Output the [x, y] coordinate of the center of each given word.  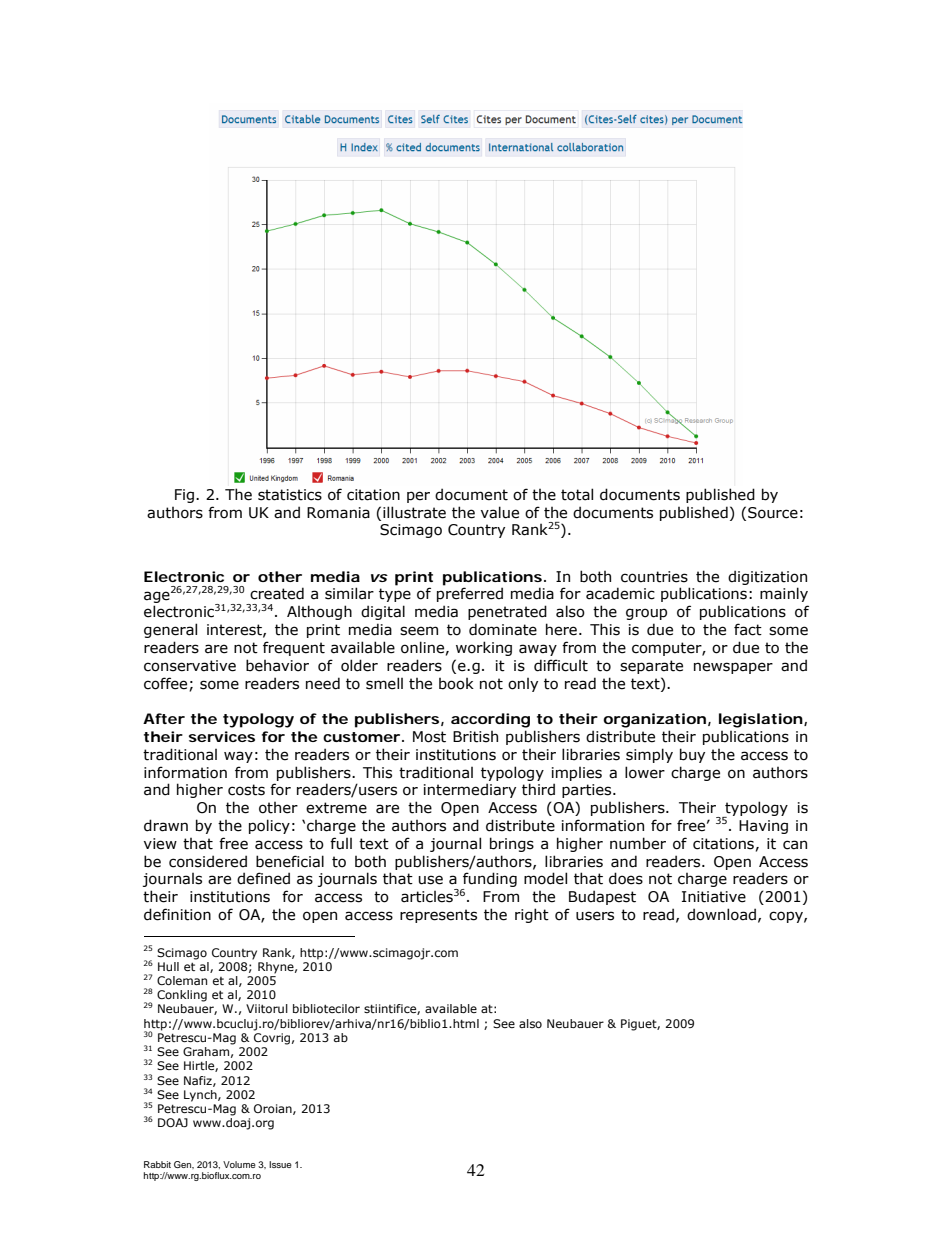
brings [512, 844]
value [500, 512]
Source [773, 513]
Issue [280, 1164]
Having [763, 827]
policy [269, 826]
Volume [239, 1164]
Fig [184, 496]
